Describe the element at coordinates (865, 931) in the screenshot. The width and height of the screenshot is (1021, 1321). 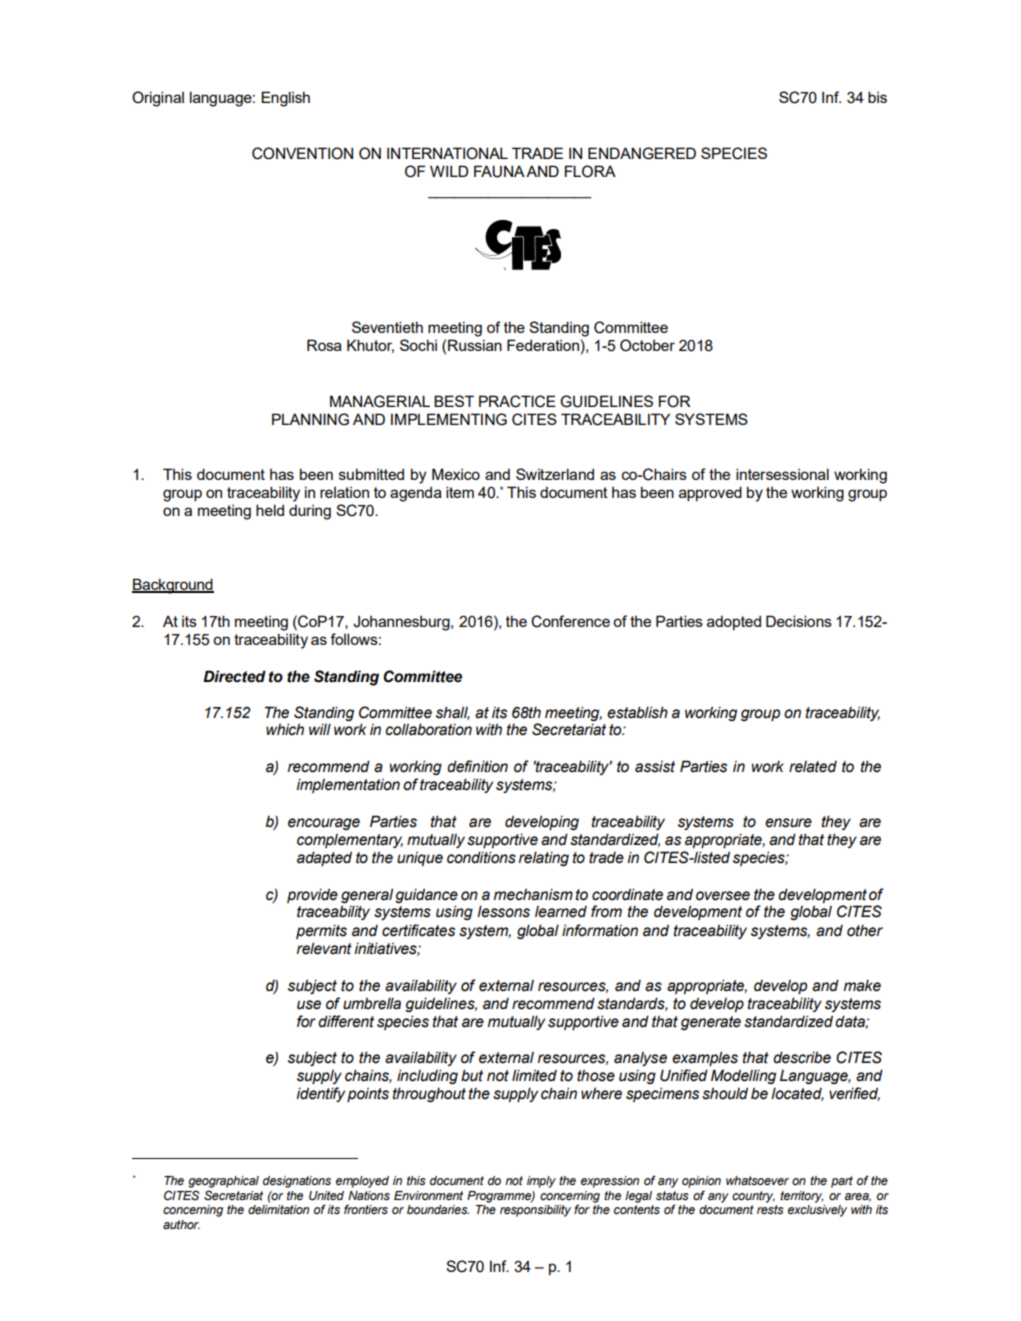
I see `other` at that location.
